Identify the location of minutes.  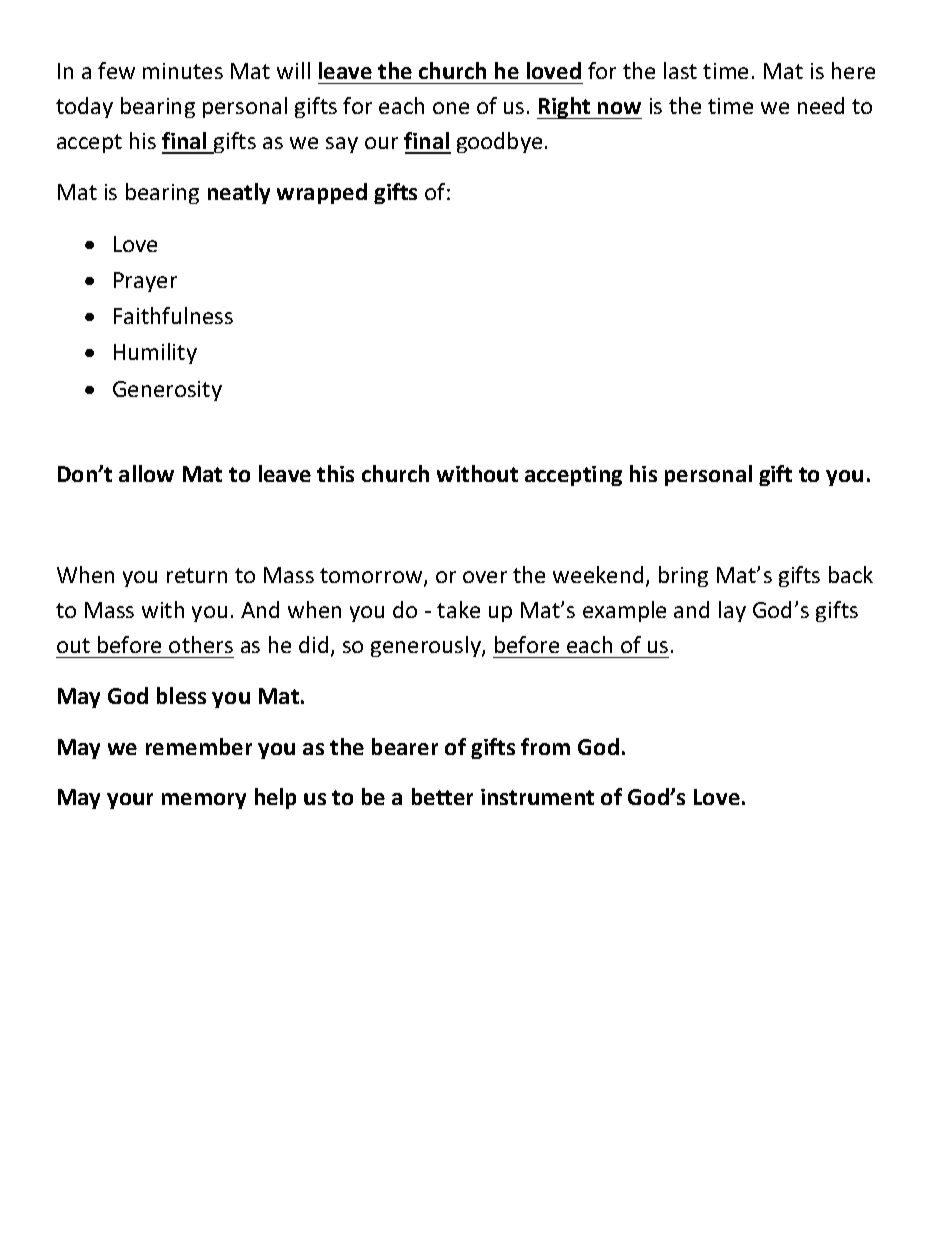
(183, 71).
